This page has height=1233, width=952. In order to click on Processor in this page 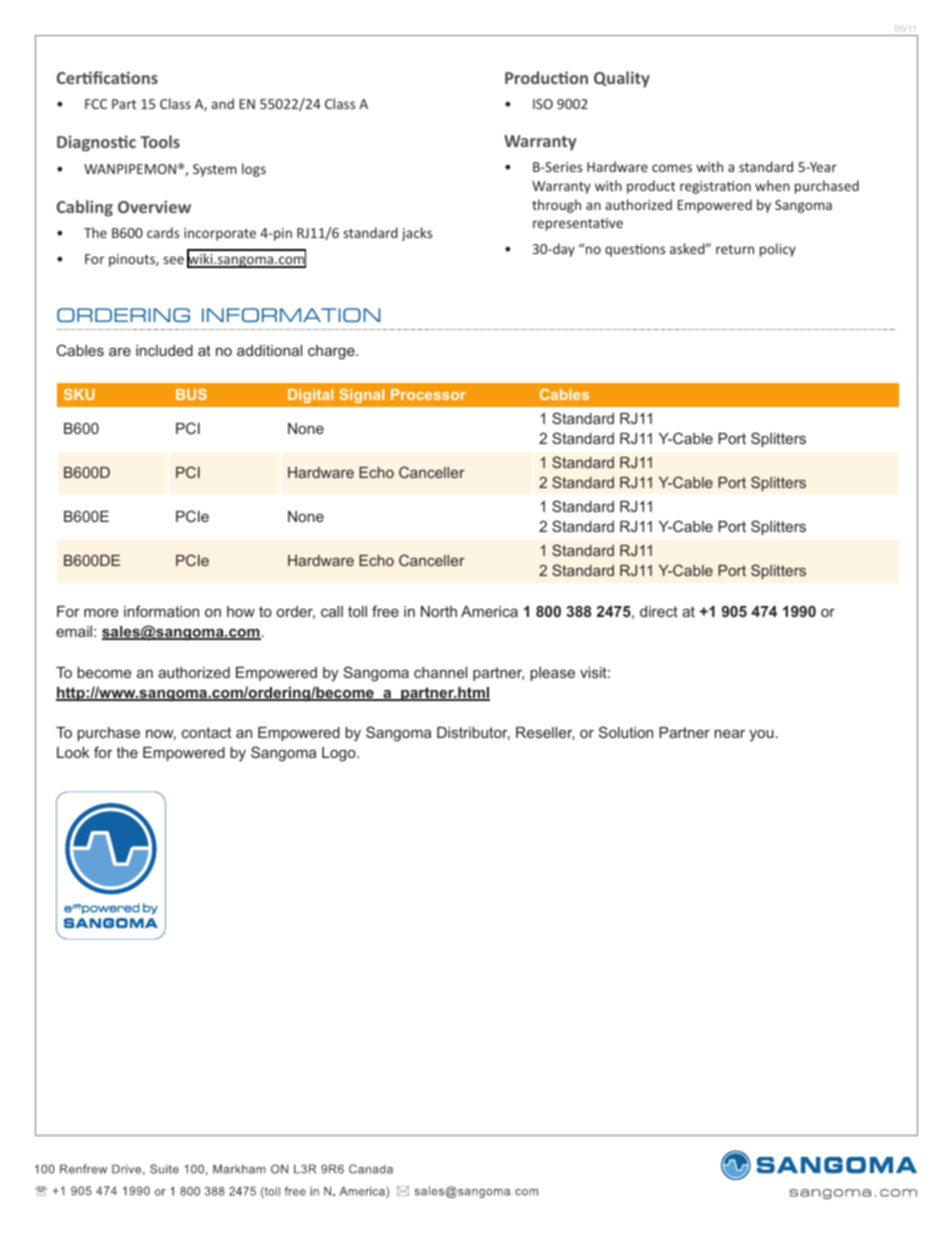, I will do `click(428, 394)`.
